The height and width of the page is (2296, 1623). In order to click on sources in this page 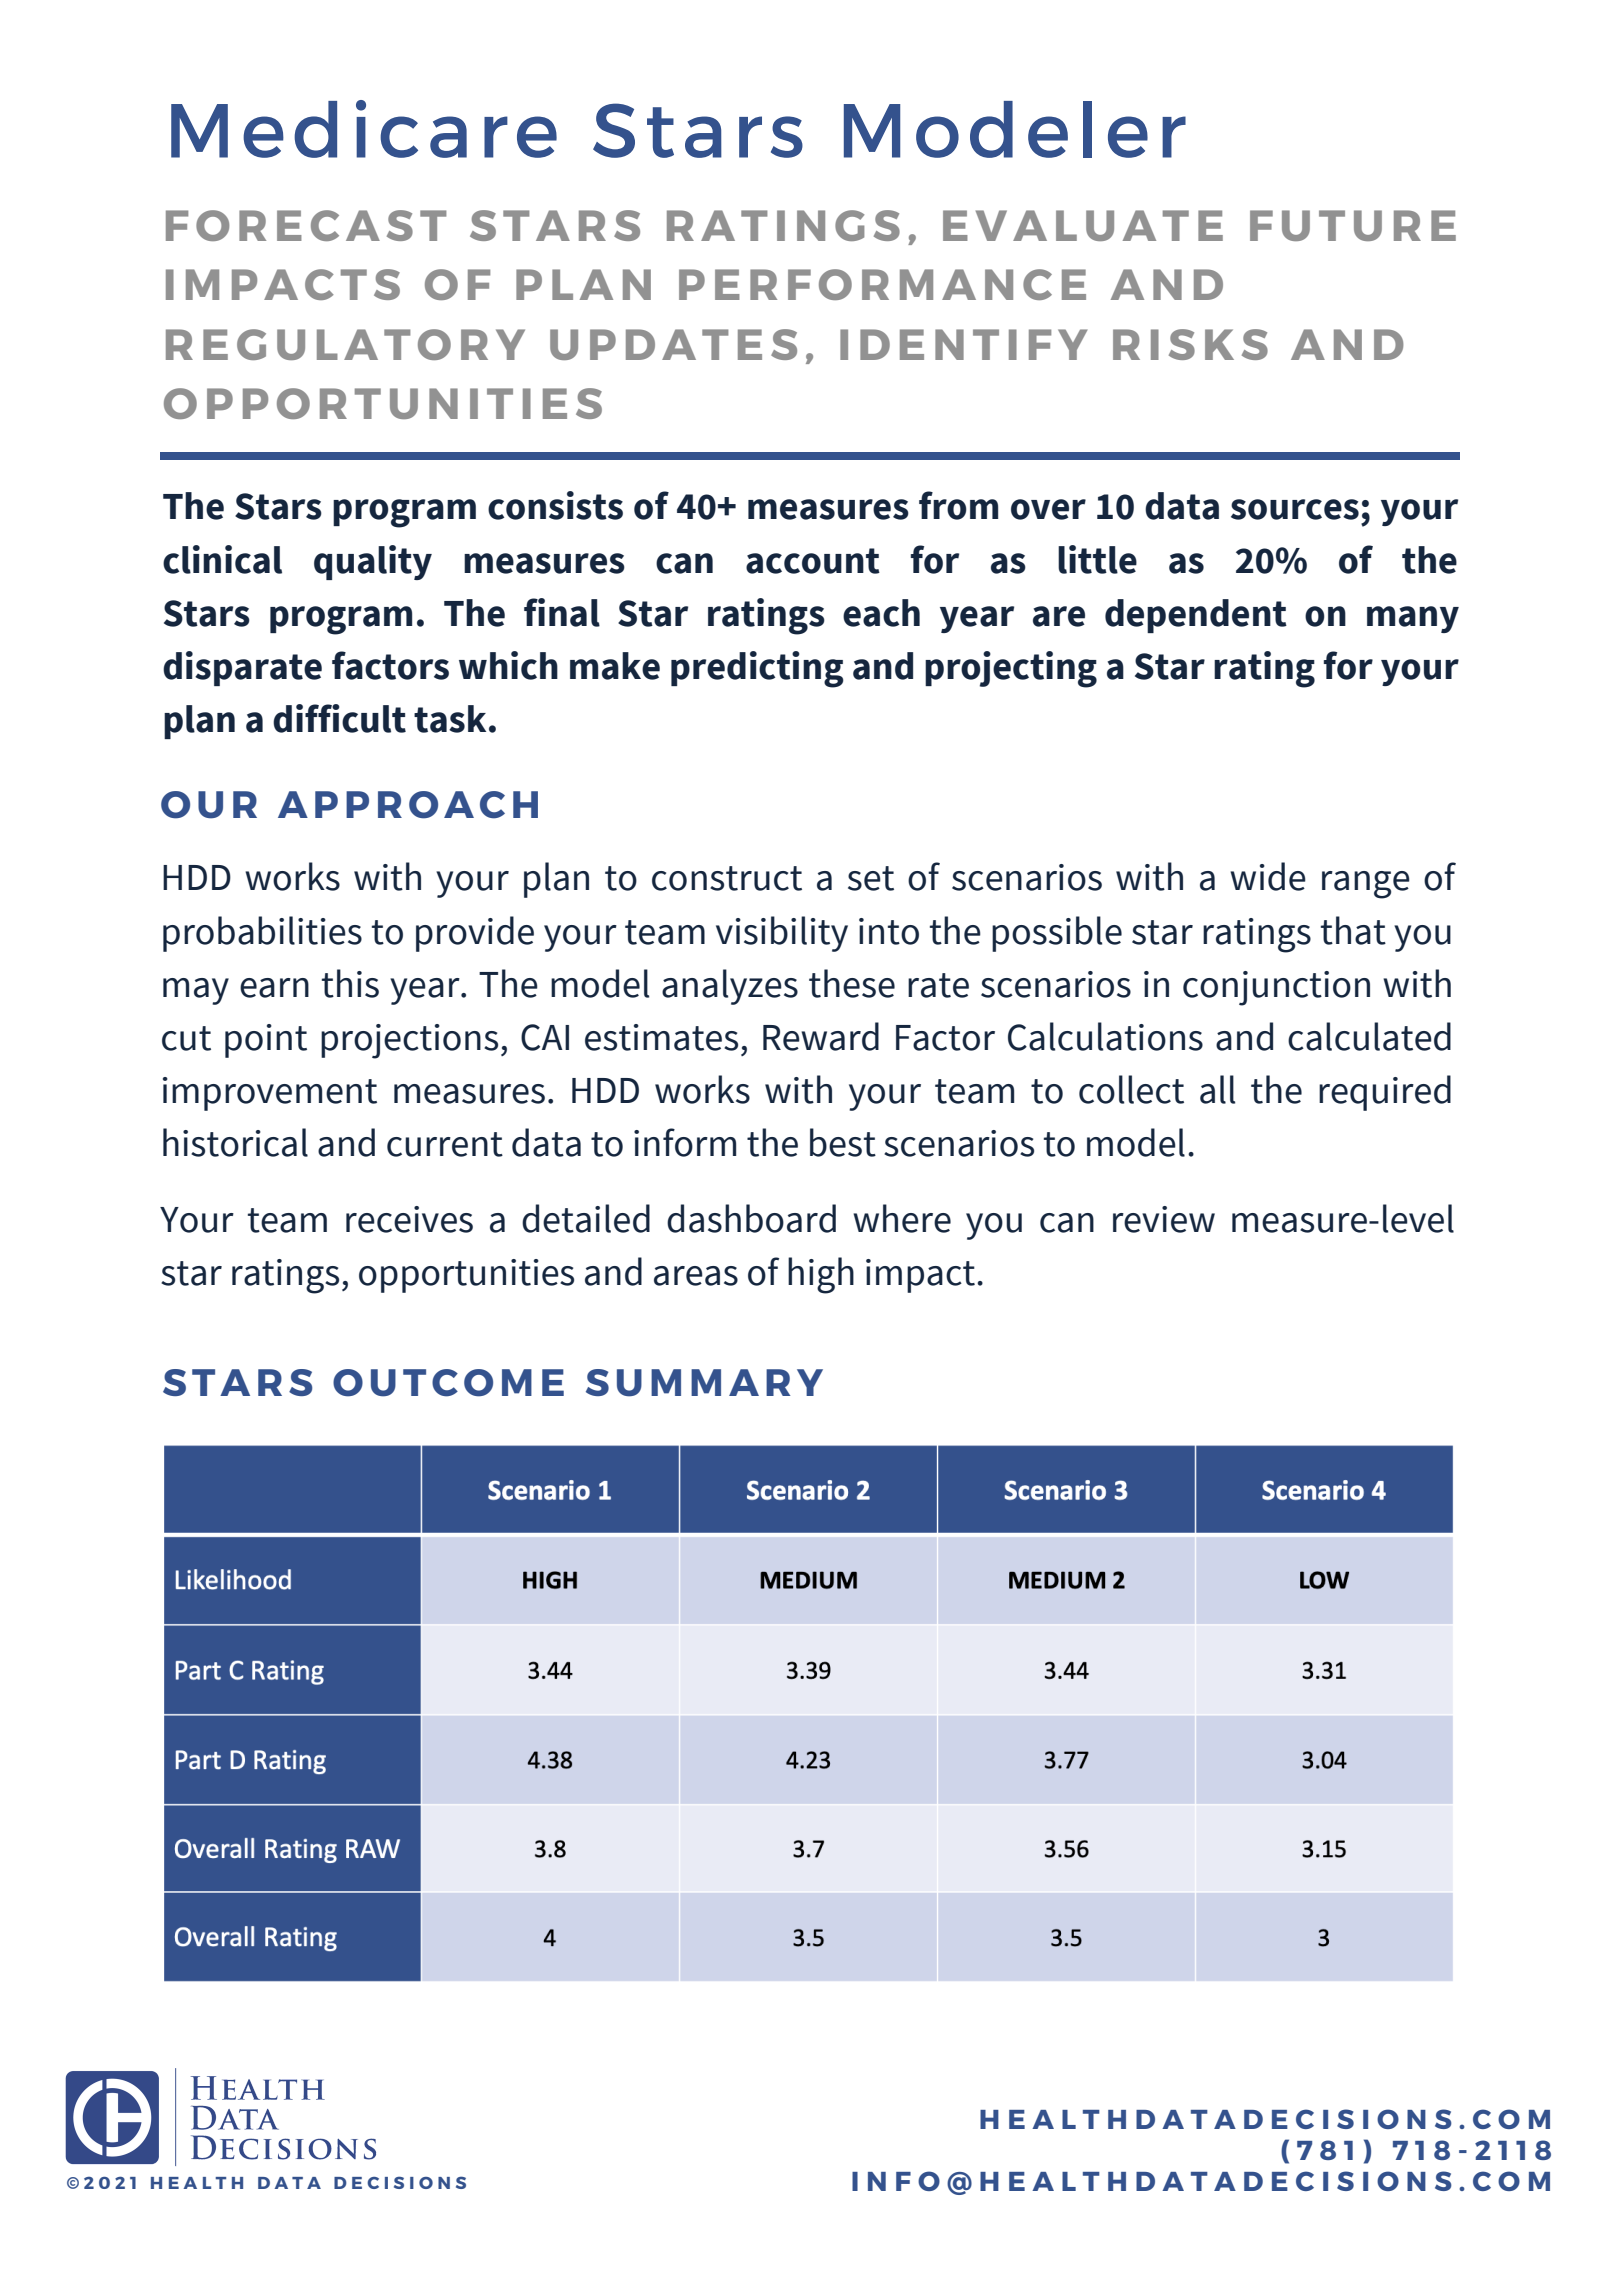, I will do `click(1295, 509)`.
